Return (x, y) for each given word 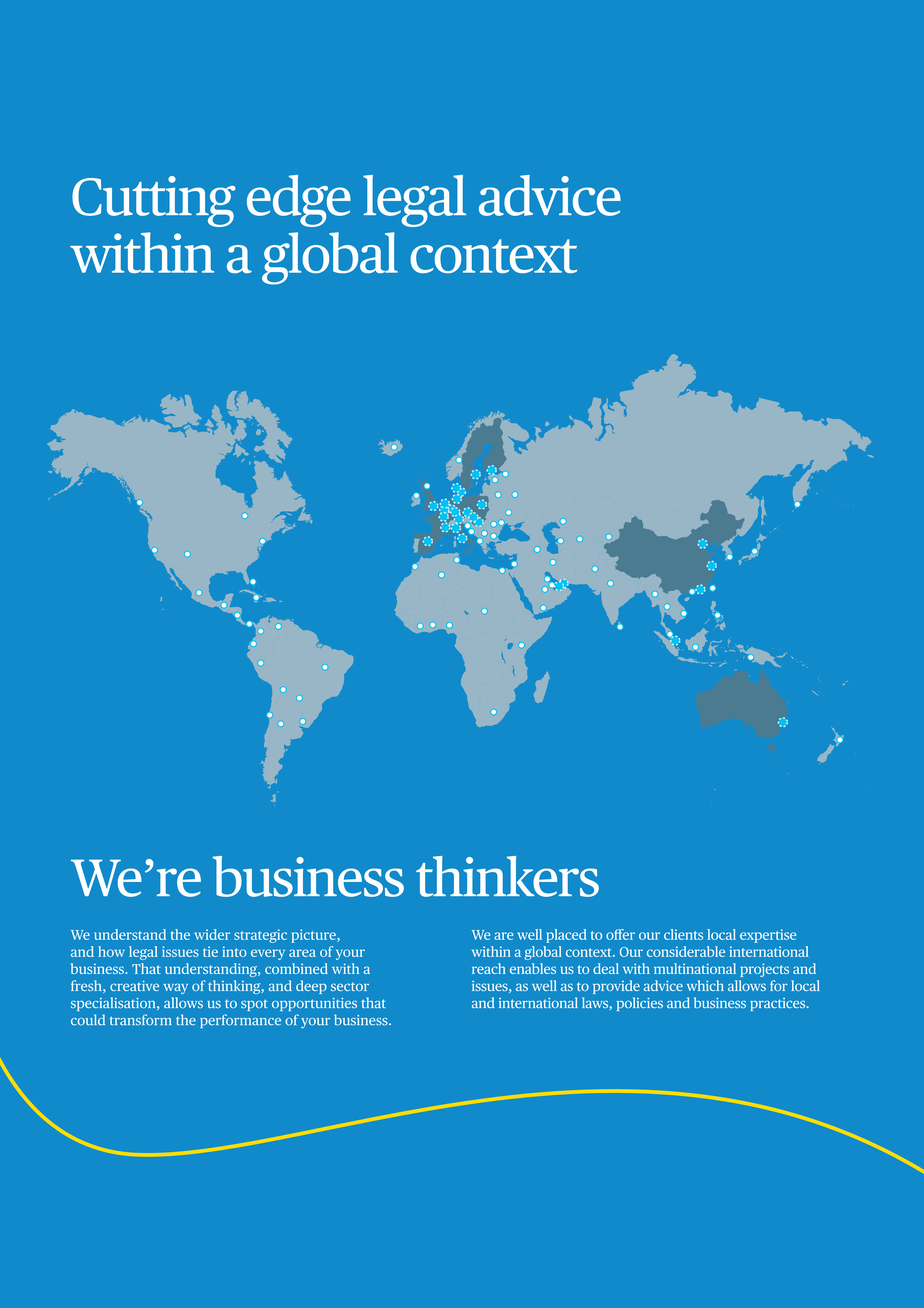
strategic (260, 936)
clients (683, 934)
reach (489, 968)
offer (620, 934)
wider (212, 934)
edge (299, 201)
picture (315, 936)
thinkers (507, 876)
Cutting (154, 201)
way (175, 988)
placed (566, 936)
